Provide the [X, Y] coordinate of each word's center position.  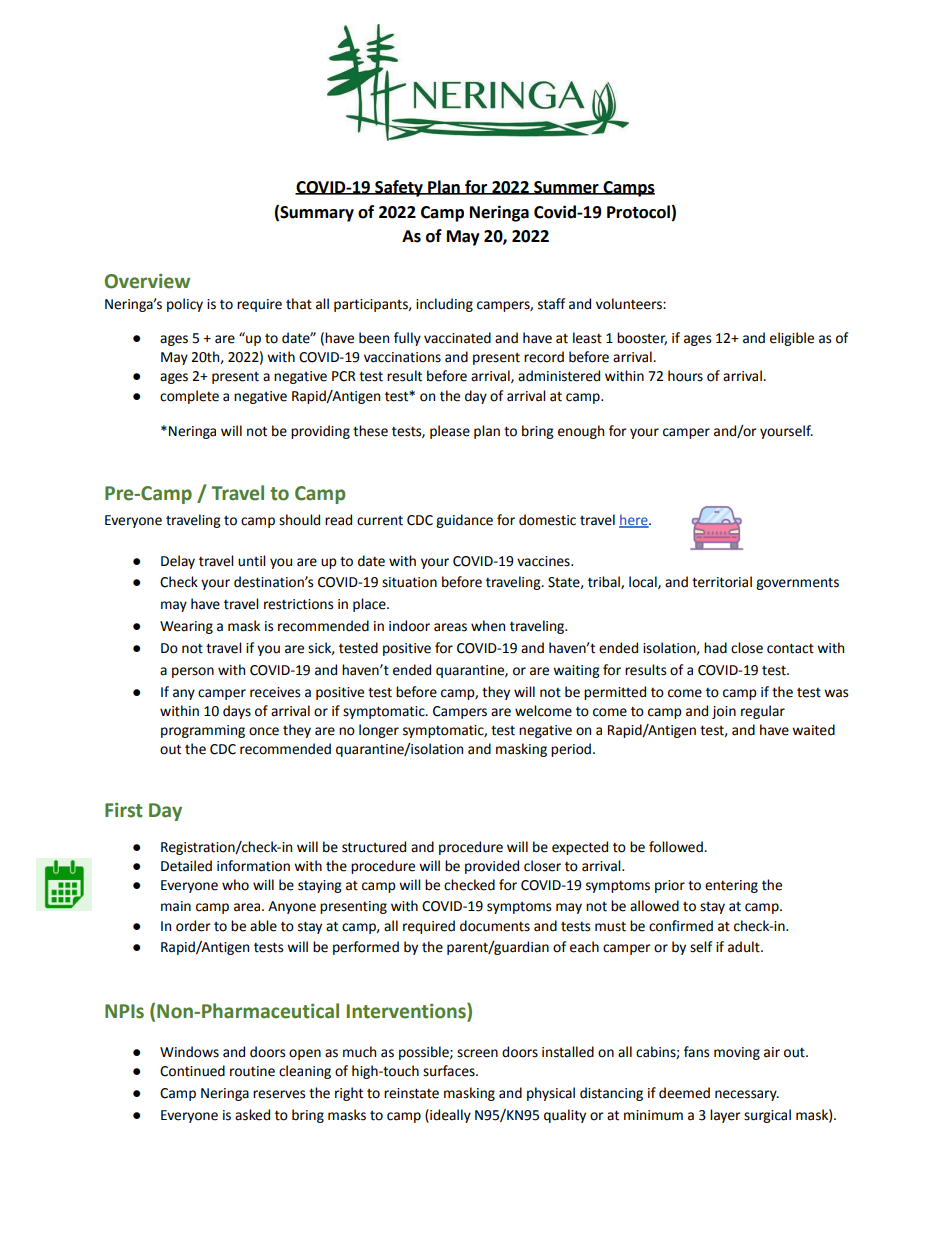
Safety [399, 188]
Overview [147, 281]
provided [492, 867]
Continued [192, 1071]
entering [731, 886]
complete [189, 397]
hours [685, 376]
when [488, 626]
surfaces [450, 1071]
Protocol [638, 212]
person [193, 672]
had [715, 648]
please [450, 432]
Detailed [186, 866]
